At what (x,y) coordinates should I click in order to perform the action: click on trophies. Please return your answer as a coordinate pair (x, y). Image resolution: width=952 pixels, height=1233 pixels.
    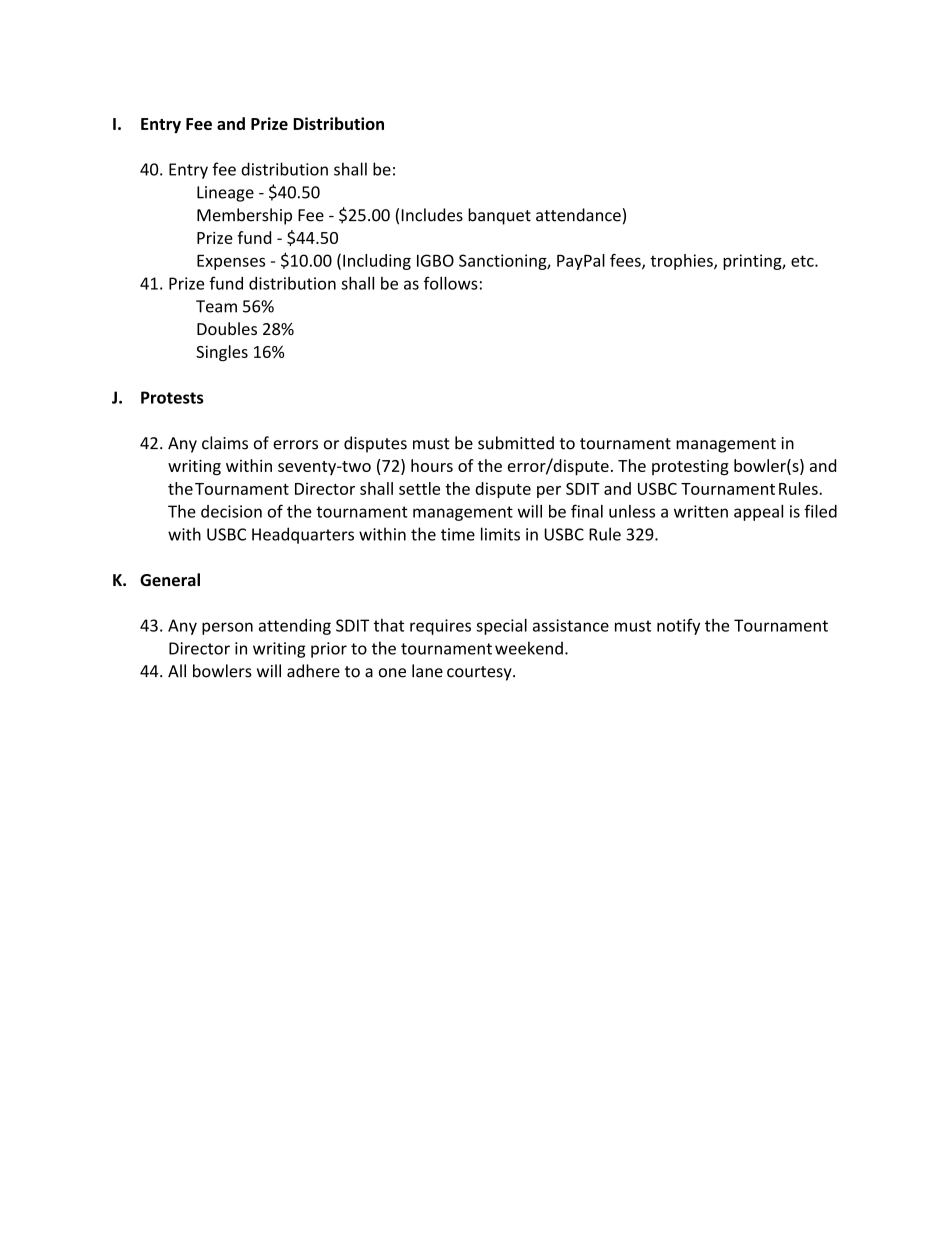
    Looking at the image, I should click on (682, 262).
